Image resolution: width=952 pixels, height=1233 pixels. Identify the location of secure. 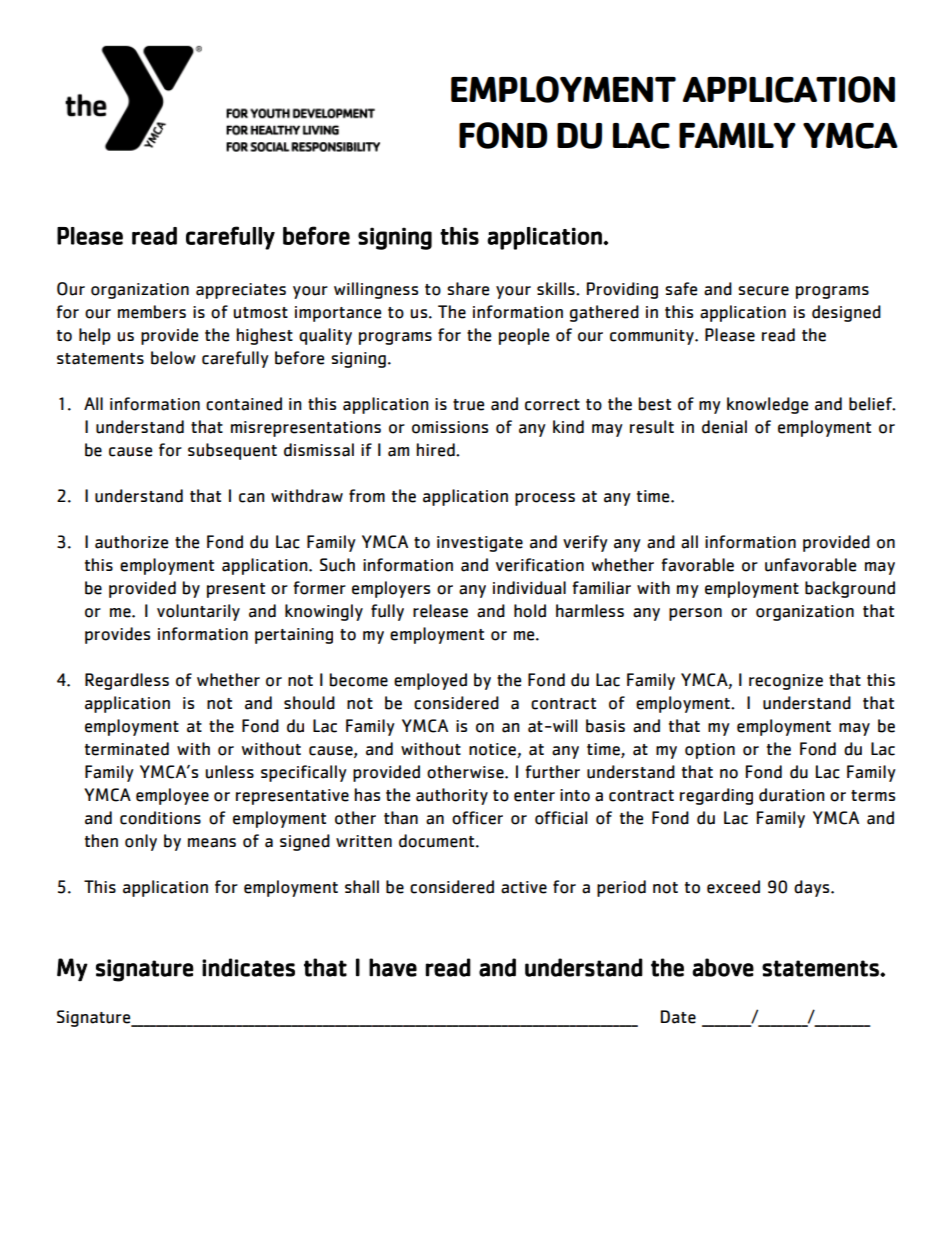
(763, 291).
